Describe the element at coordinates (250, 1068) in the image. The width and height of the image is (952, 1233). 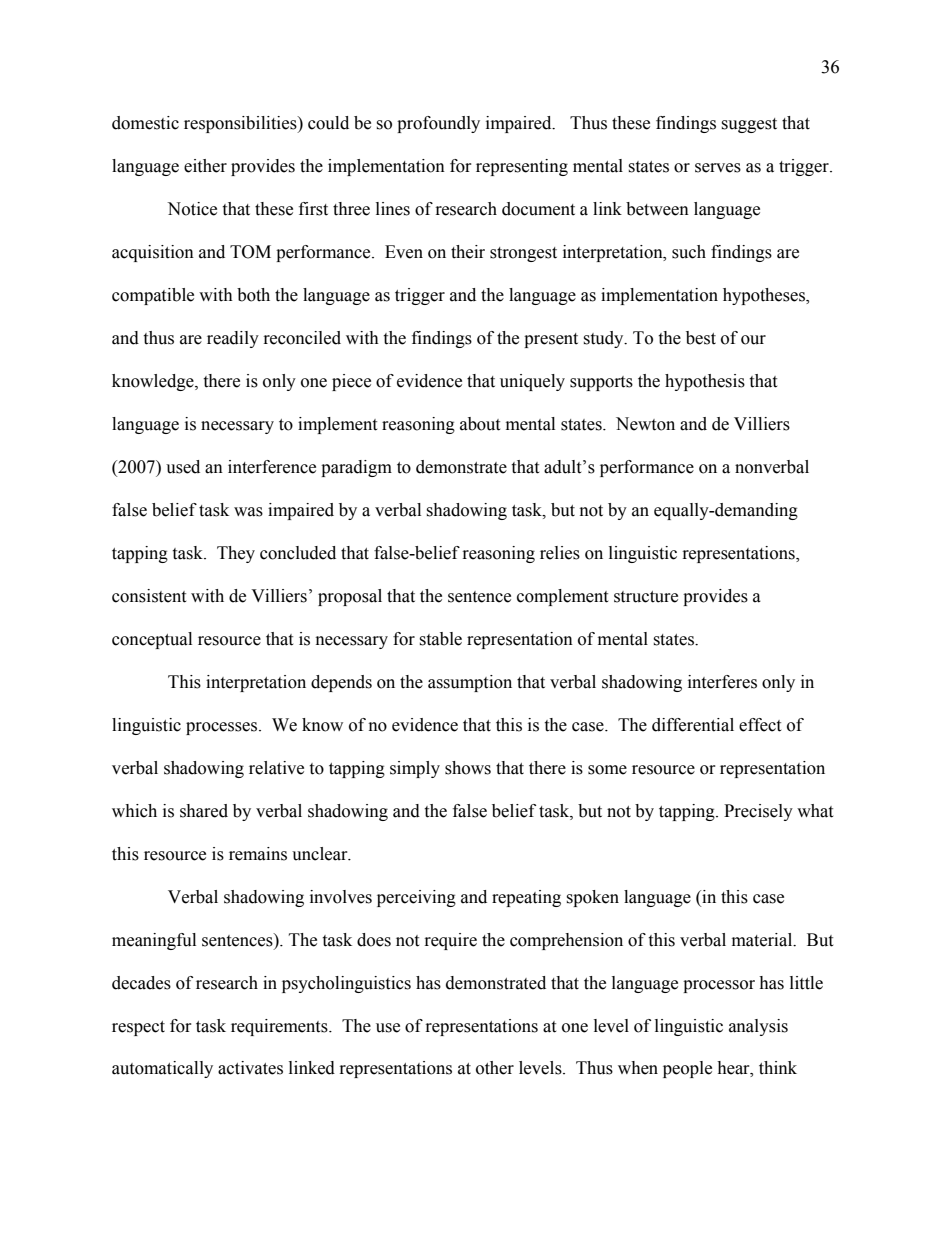
I see `activates` at that location.
